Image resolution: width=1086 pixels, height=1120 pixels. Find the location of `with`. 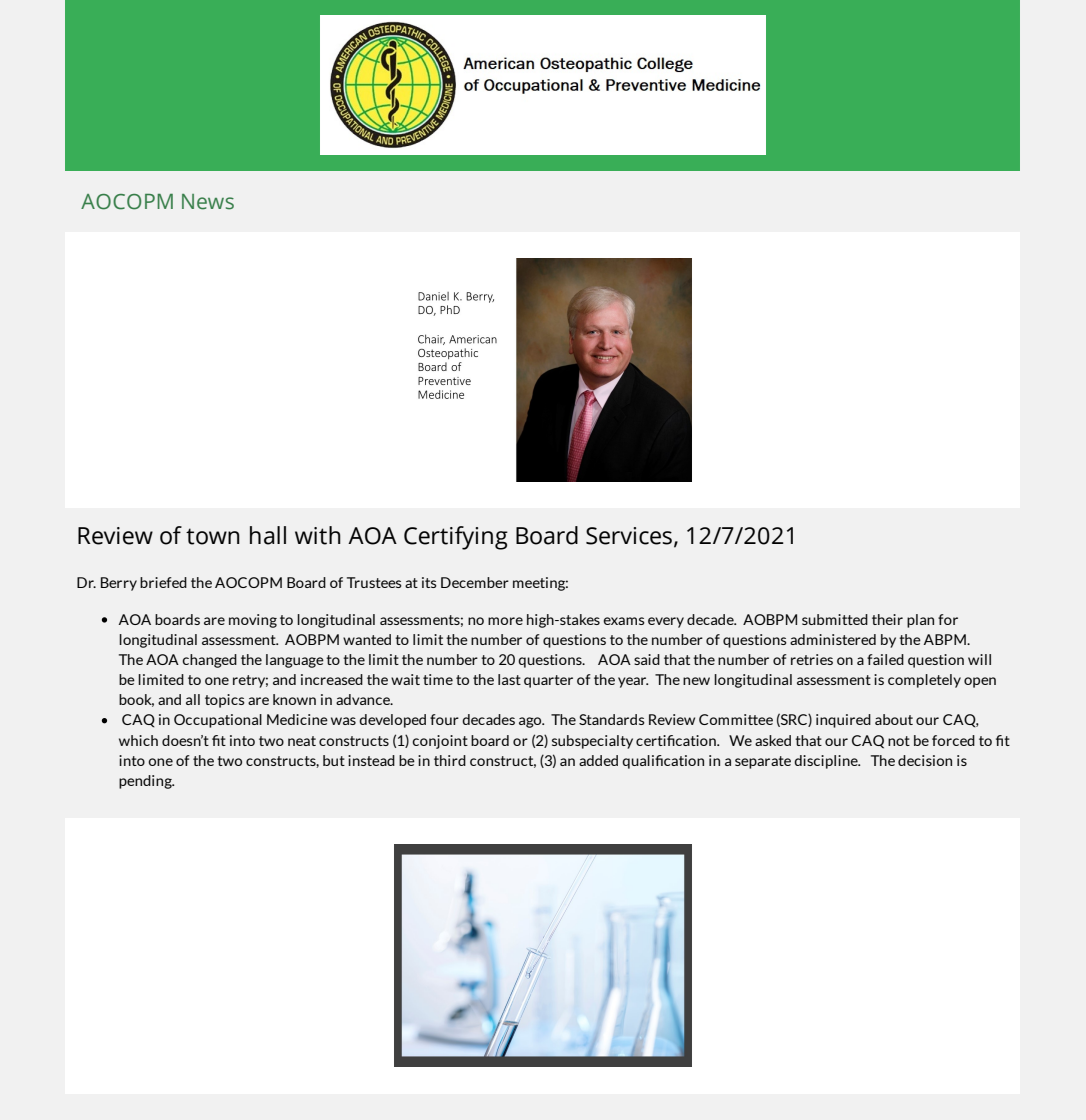

with is located at coordinates (318, 535).
